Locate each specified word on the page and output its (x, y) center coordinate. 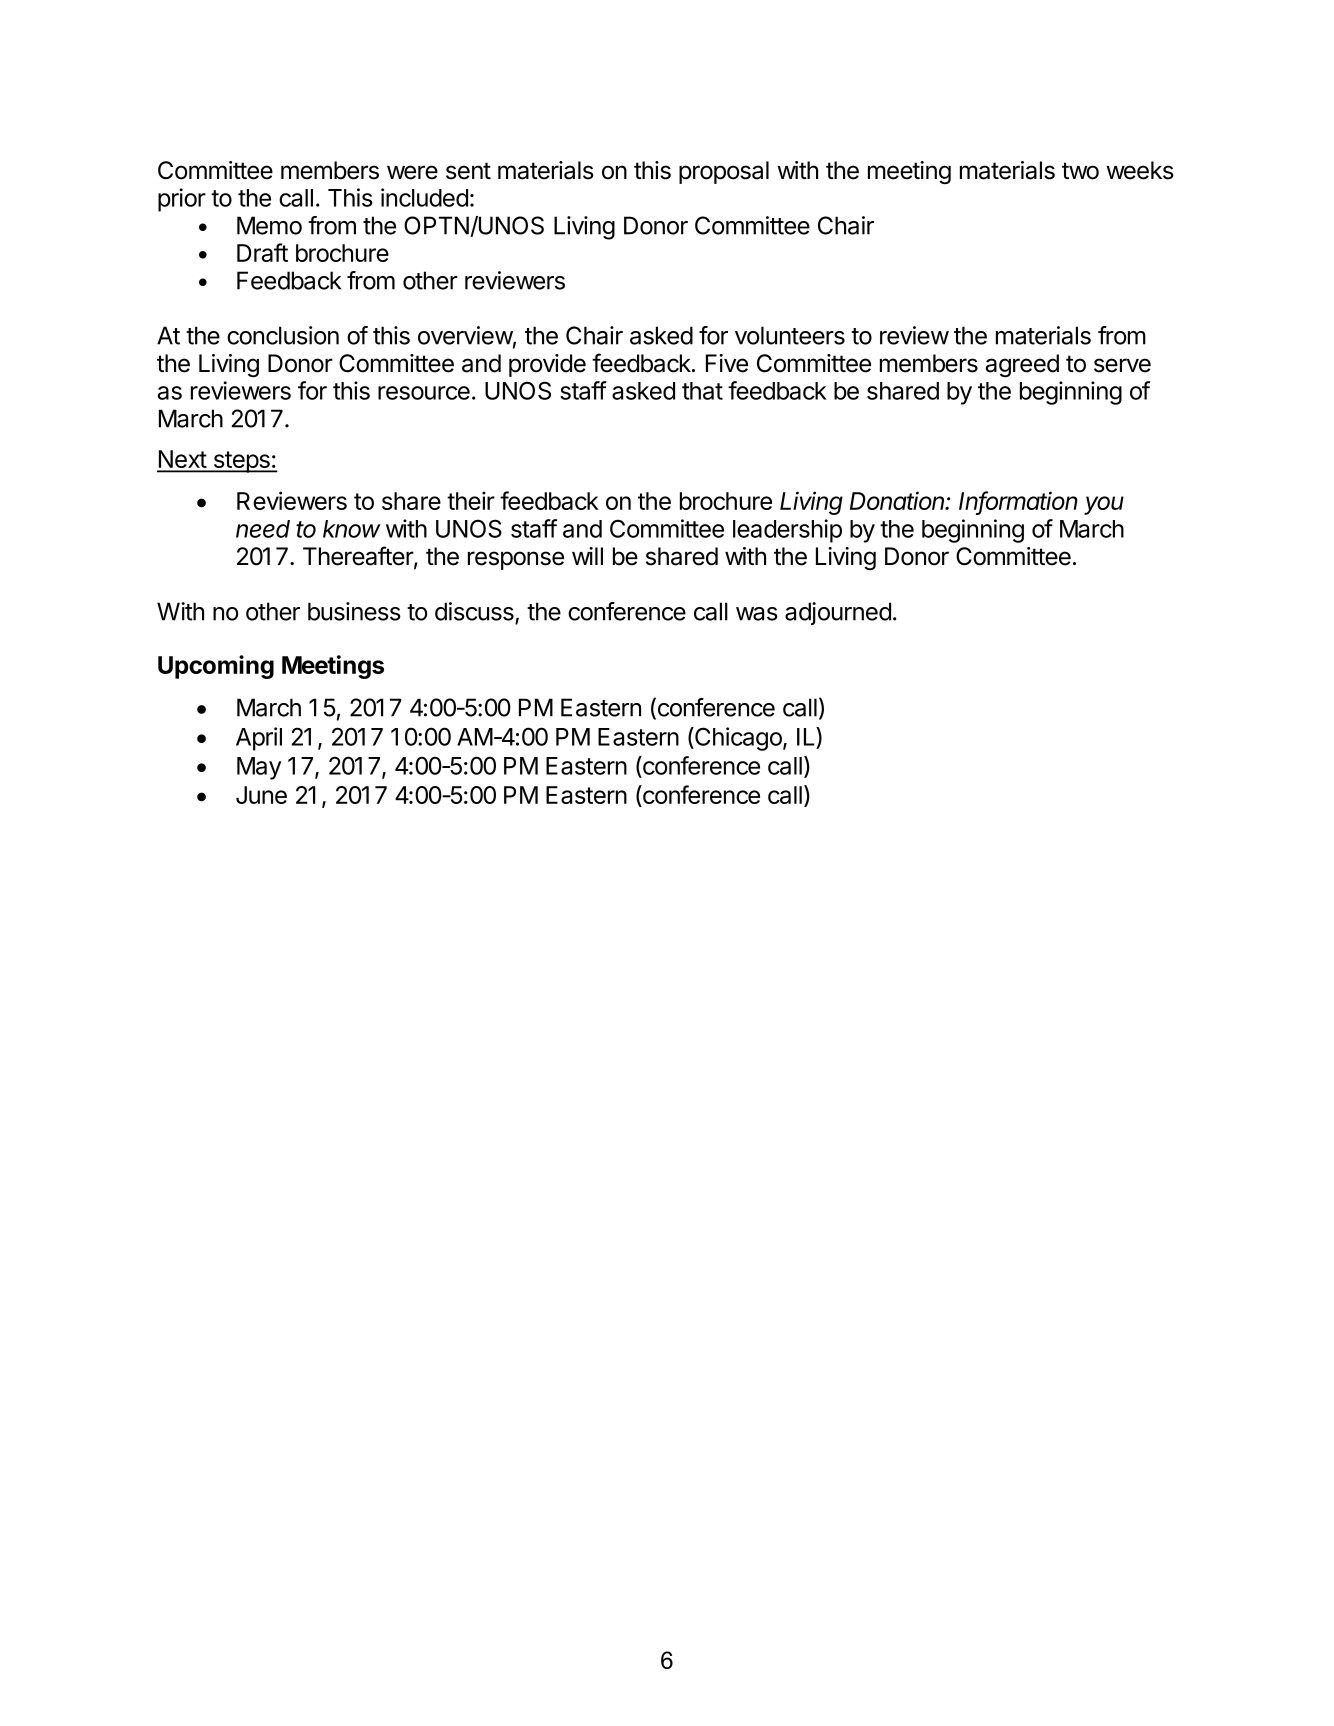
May (259, 768)
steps (241, 462)
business (354, 611)
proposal (724, 172)
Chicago (738, 739)
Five (727, 363)
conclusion (283, 335)
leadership (787, 531)
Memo (269, 225)
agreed (1022, 365)
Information (1018, 502)
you (1104, 505)
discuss (475, 612)
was (757, 614)
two (1080, 171)
